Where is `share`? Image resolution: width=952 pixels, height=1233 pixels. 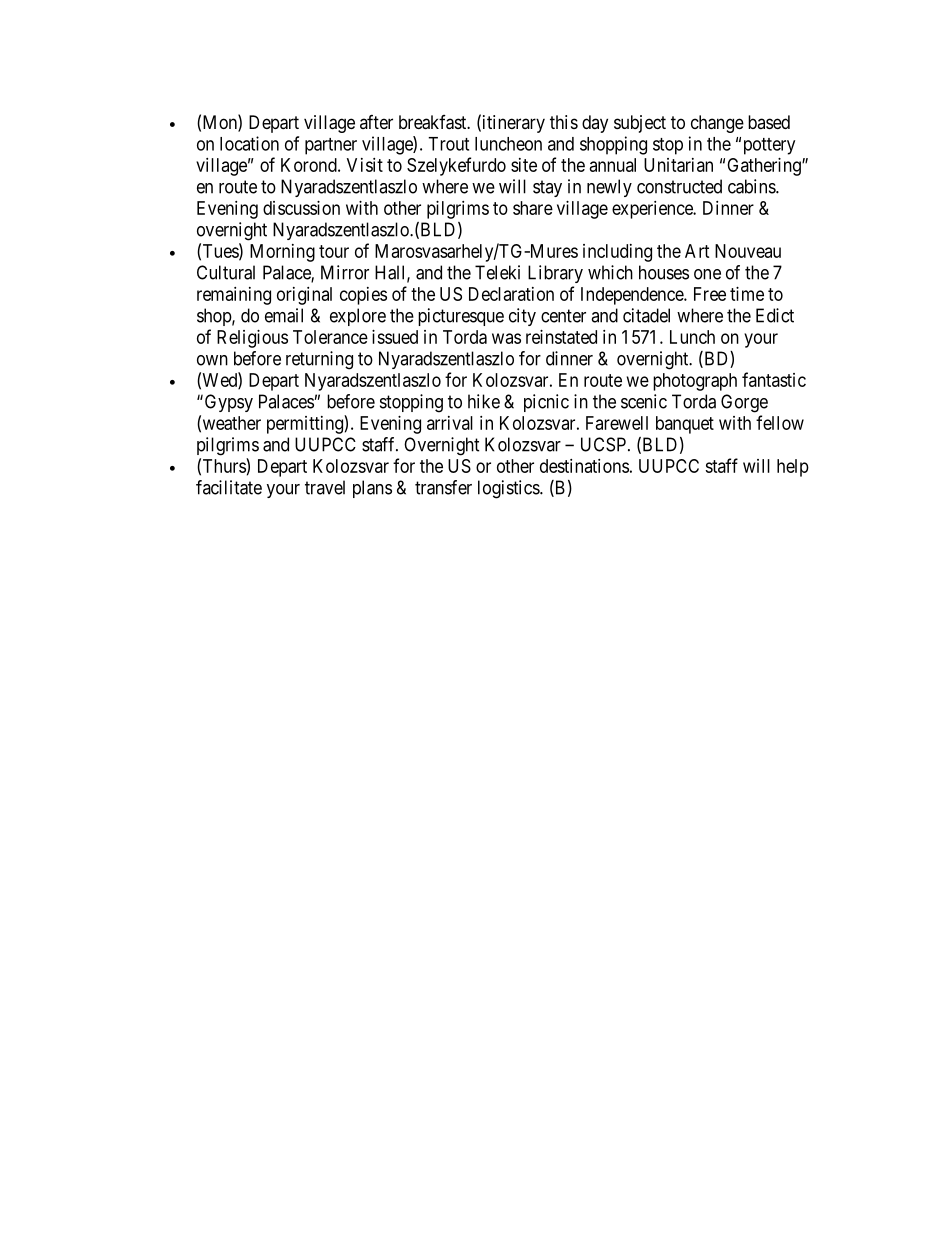
share is located at coordinates (533, 208).
